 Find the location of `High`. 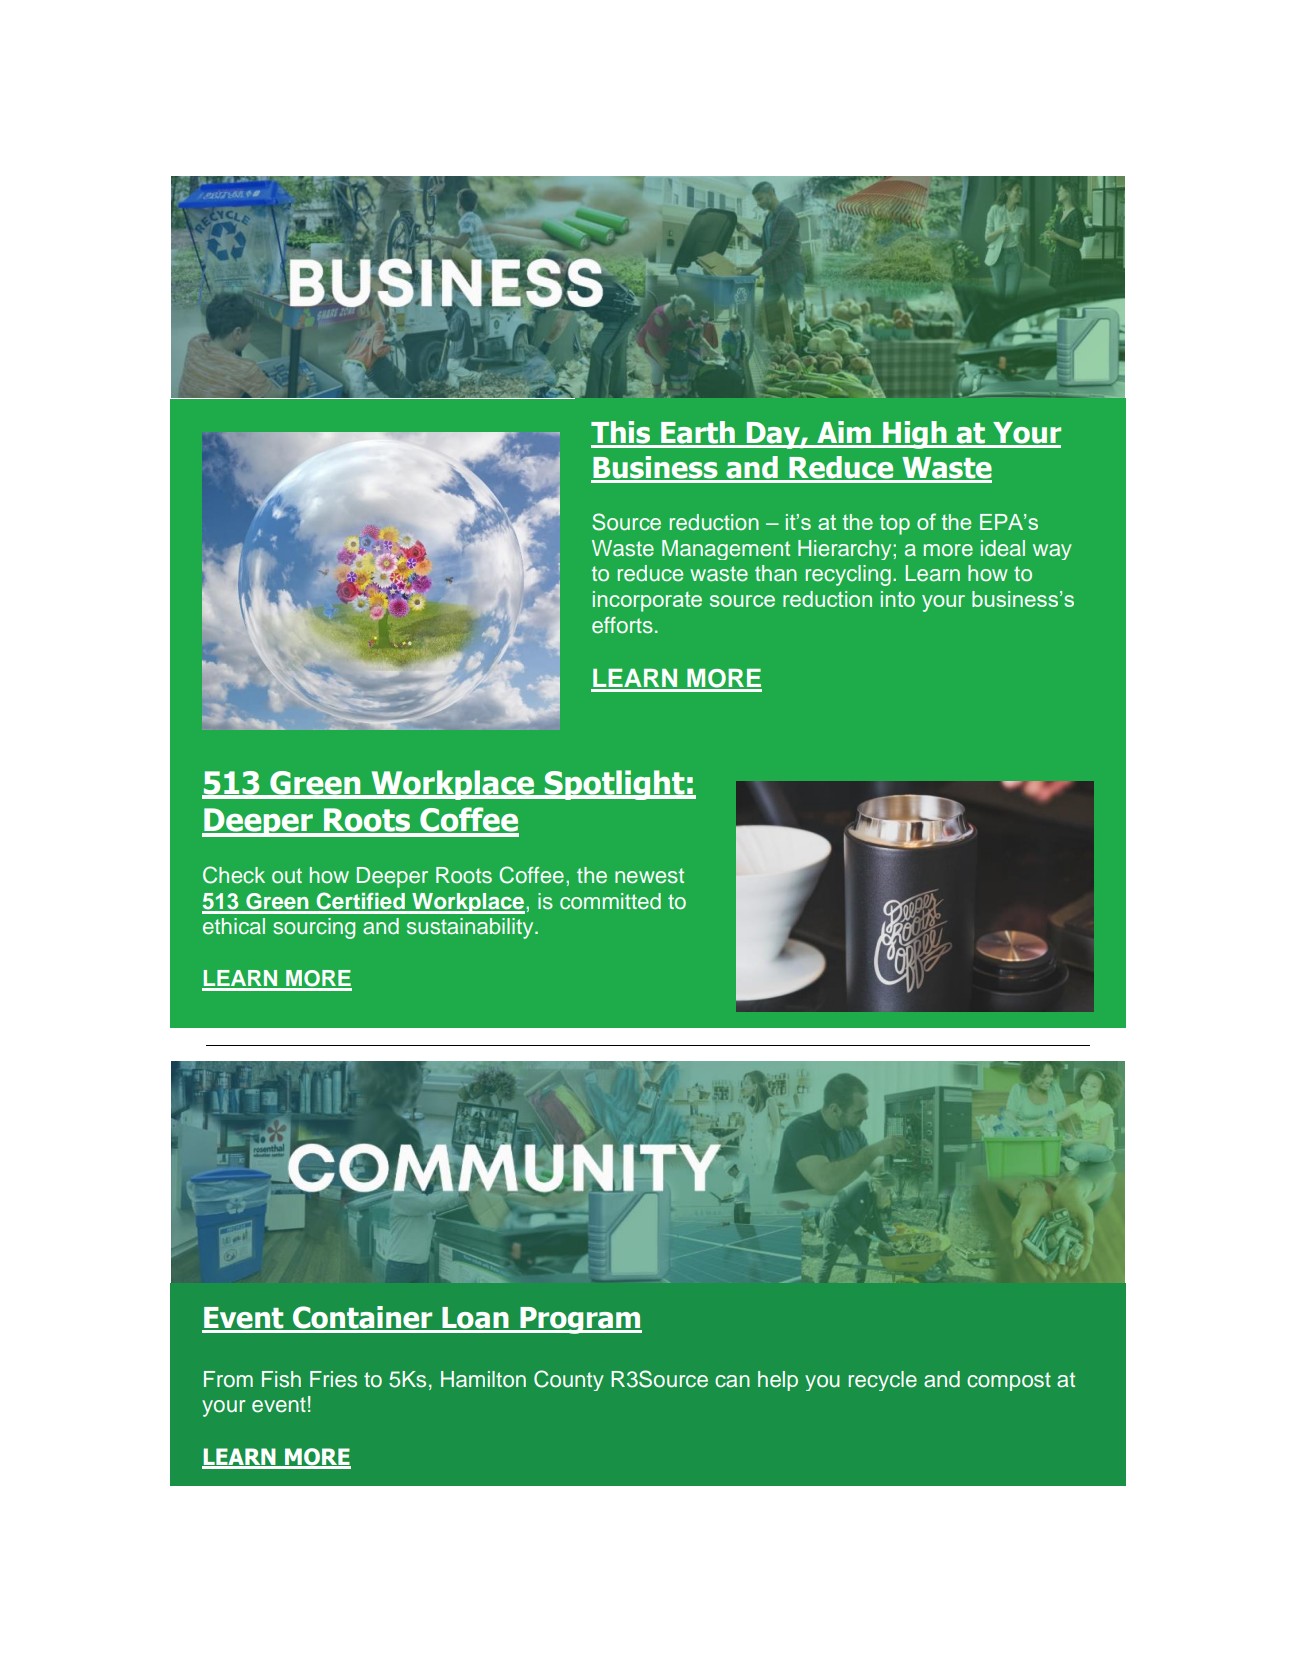

High is located at coordinates (915, 435).
